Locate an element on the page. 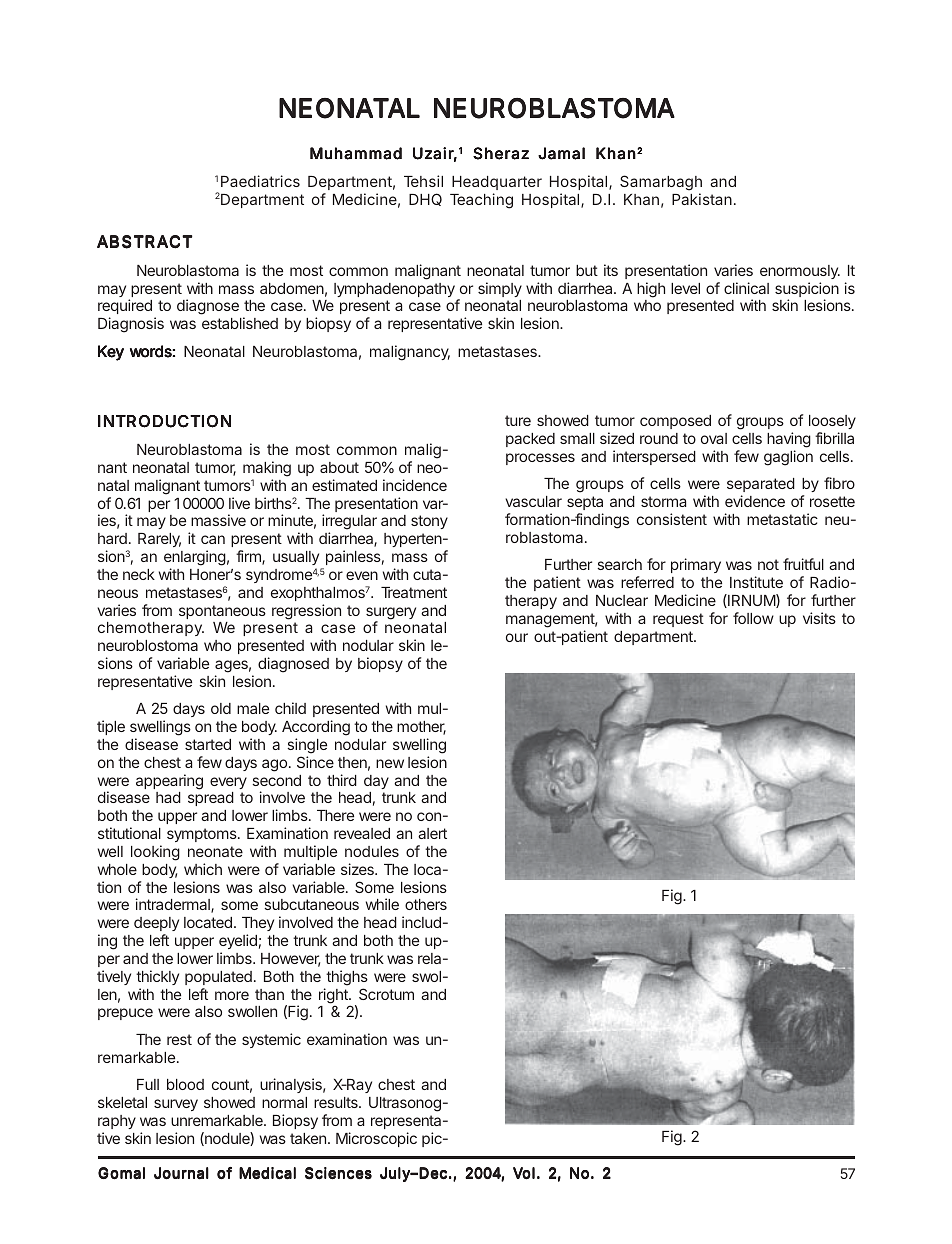 The image size is (952, 1244). making is located at coordinates (267, 470).
